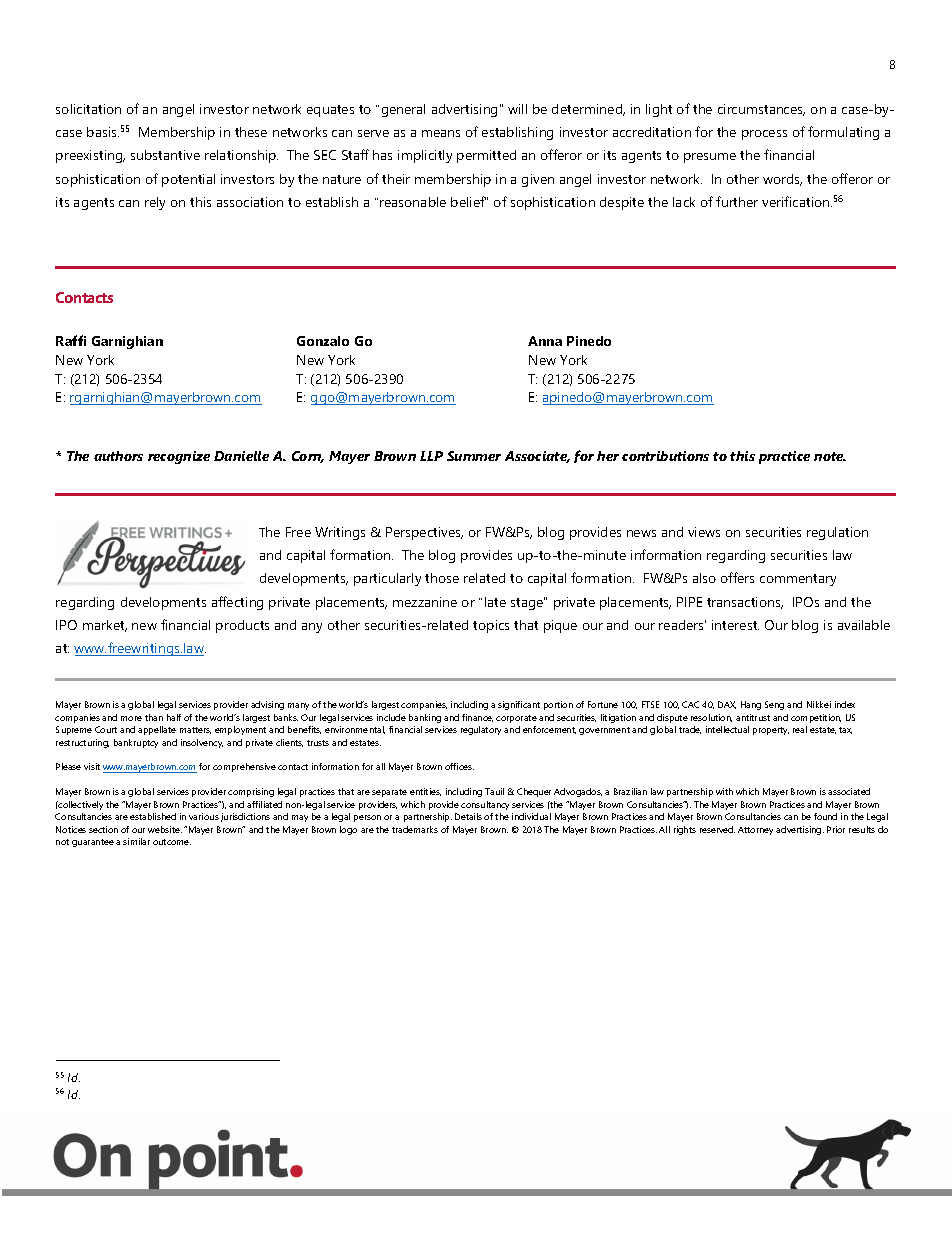 This screenshot has height=1233, width=952. What do you see at coordinates (545, 341) in the screenshot?
I see `Anna` at bounding box center [545, 341].
